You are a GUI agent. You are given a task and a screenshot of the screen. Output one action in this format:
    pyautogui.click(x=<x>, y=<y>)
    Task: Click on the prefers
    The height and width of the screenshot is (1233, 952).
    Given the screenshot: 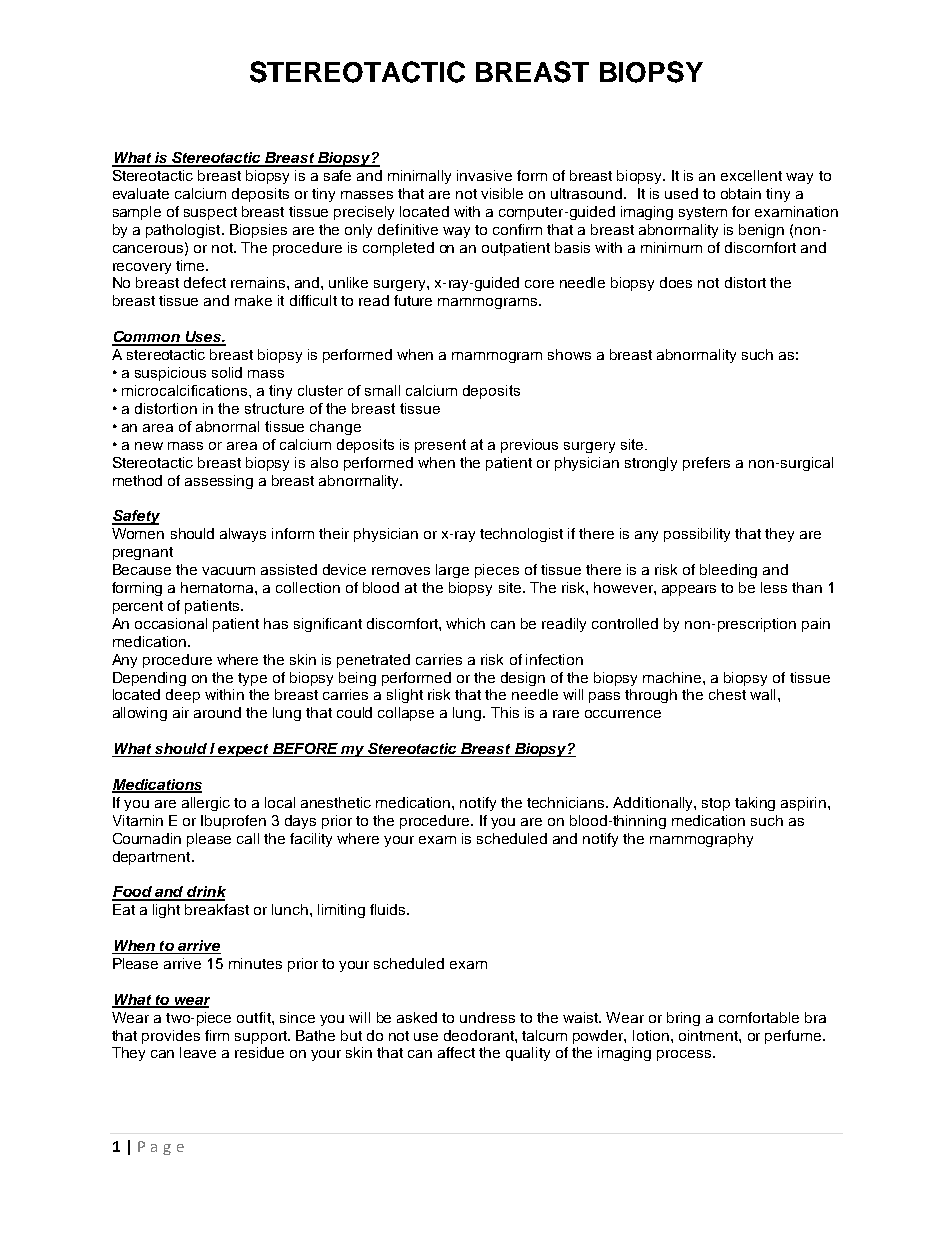 What is the action you would take?
    pyautogui.click(x=706, y=464)
